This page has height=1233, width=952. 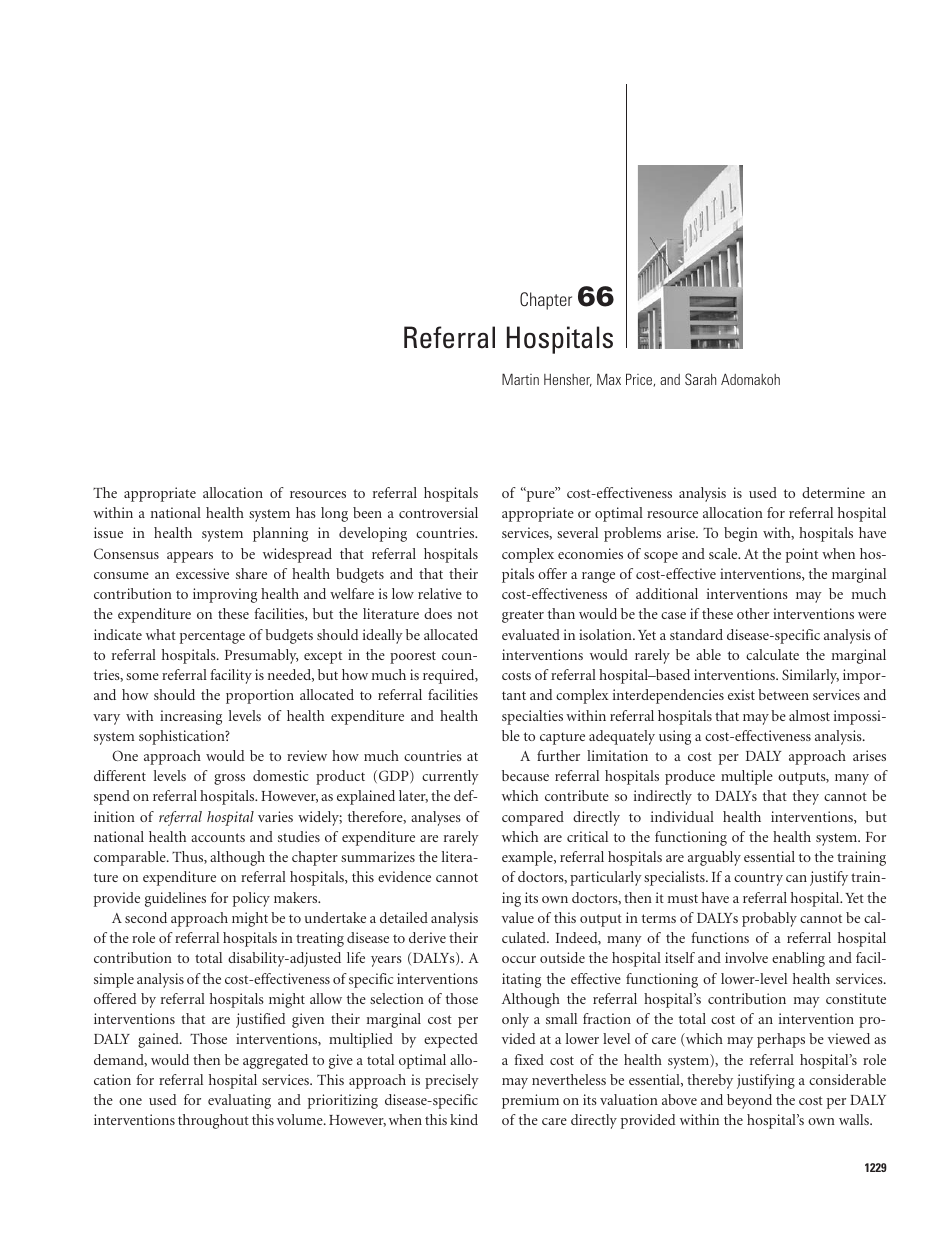 What do you see at coordinates (239, 1101) in the page?
I see `evaluating` at bounding box center [239, 1101].
